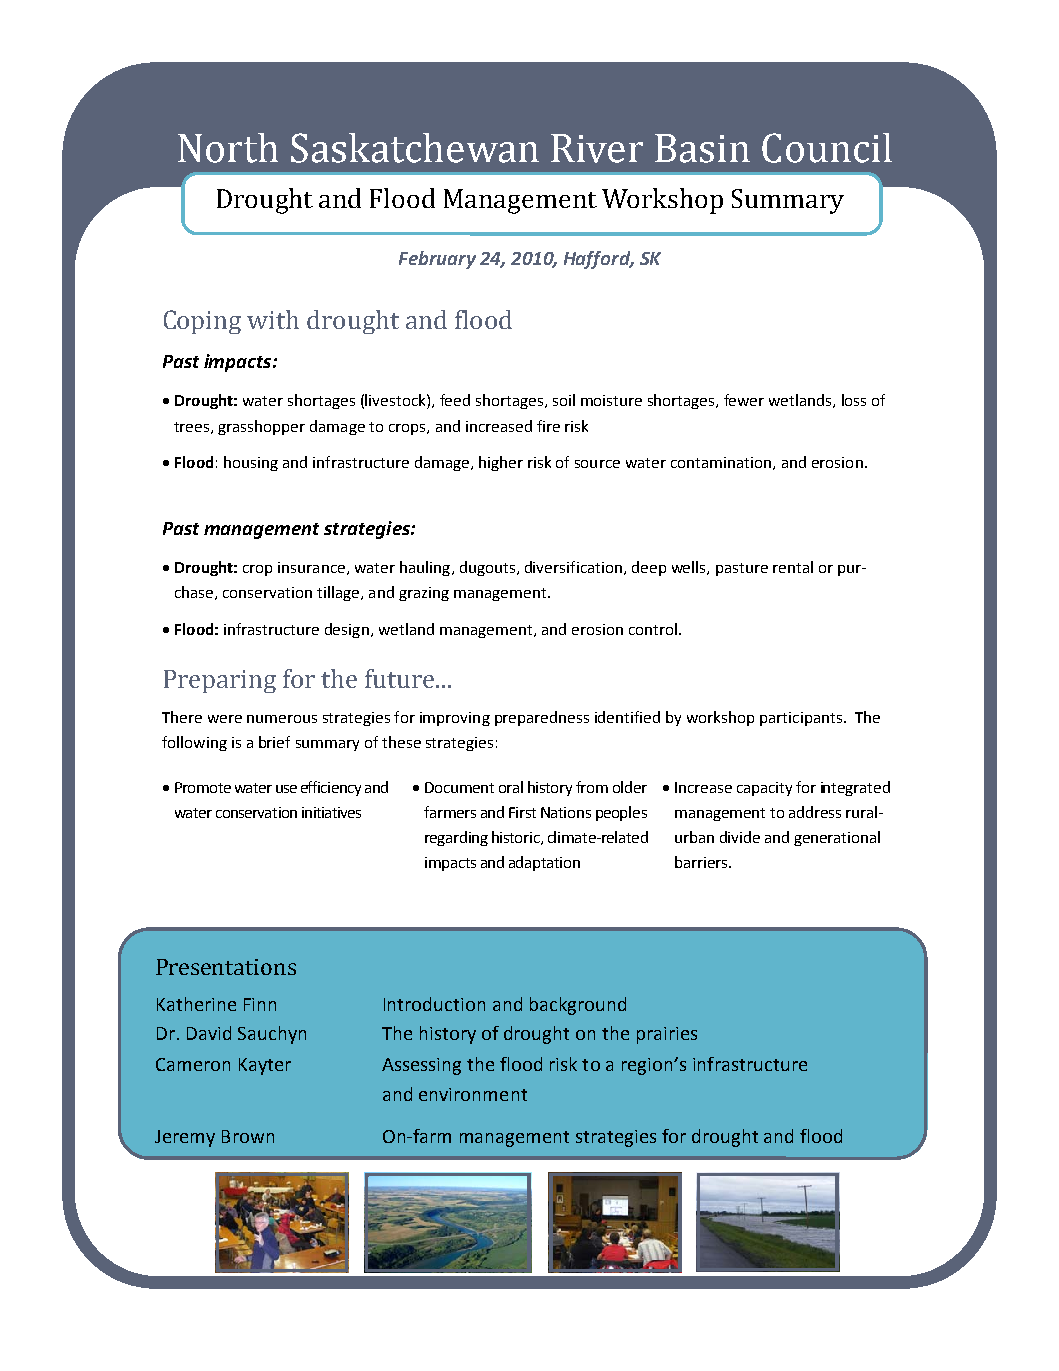 The image size is (1059, 1371). I want to click on prairies, so click(667, 1035).
